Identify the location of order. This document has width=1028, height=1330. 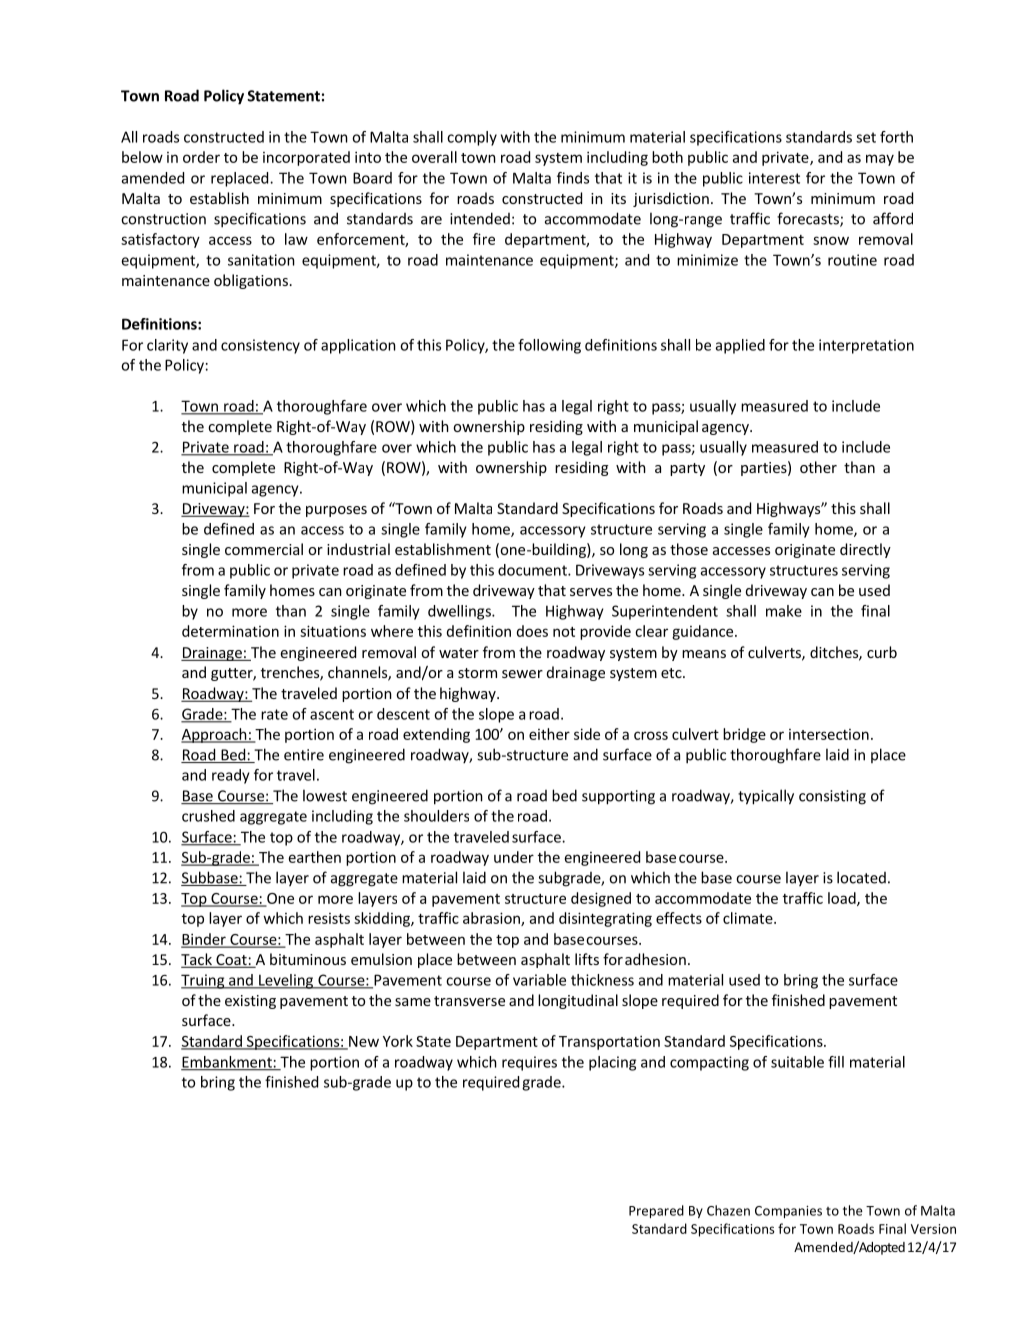
(201, 157).
